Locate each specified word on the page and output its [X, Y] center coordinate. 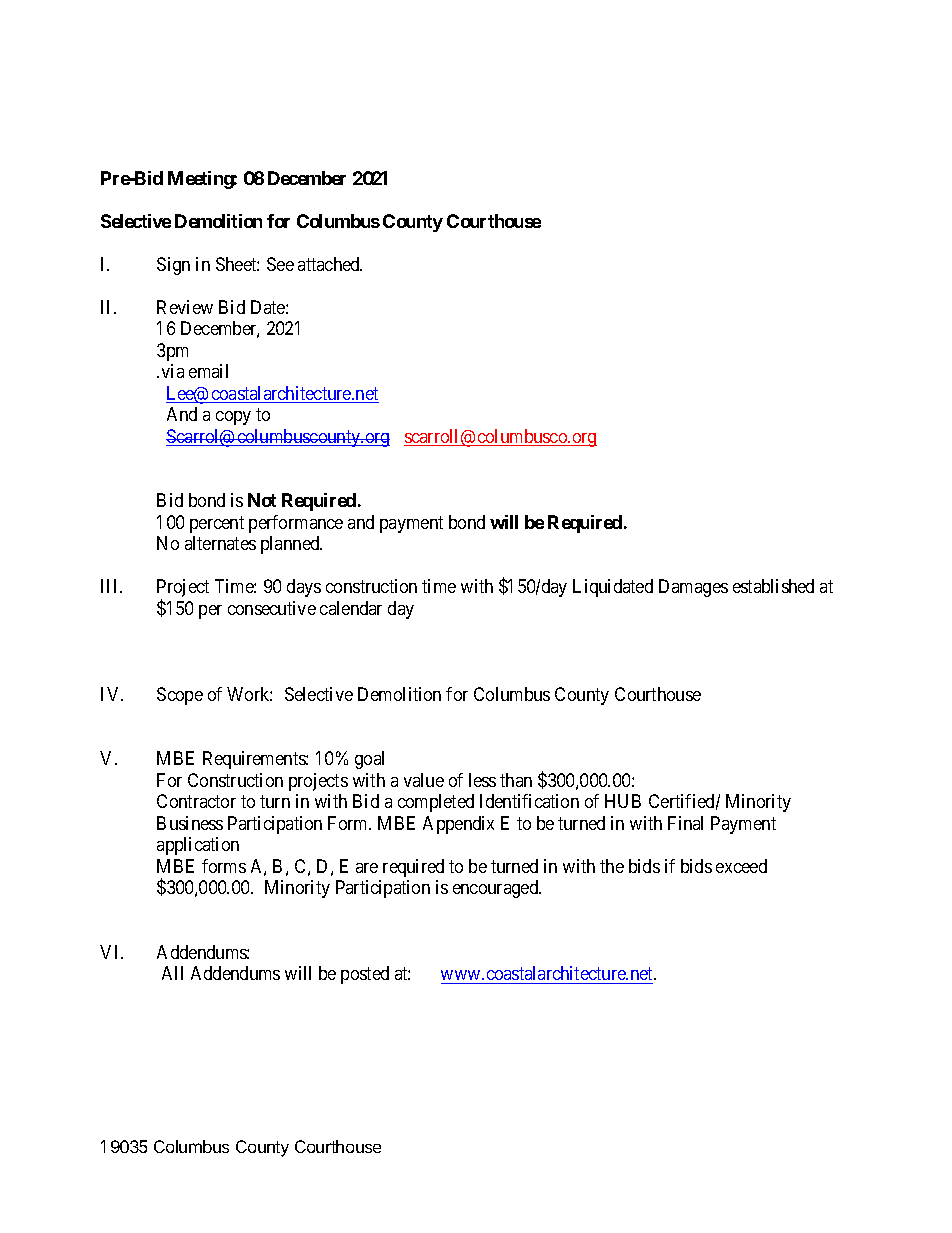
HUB [623, 801]
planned [291, 545]
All [172, 973]
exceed [741, 866]
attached [330, 264]
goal [369, 760]
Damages [693, 588]
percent [217, 524]
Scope [180, 696]
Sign [173, 266]
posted [365, 975]
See [280, 264]
